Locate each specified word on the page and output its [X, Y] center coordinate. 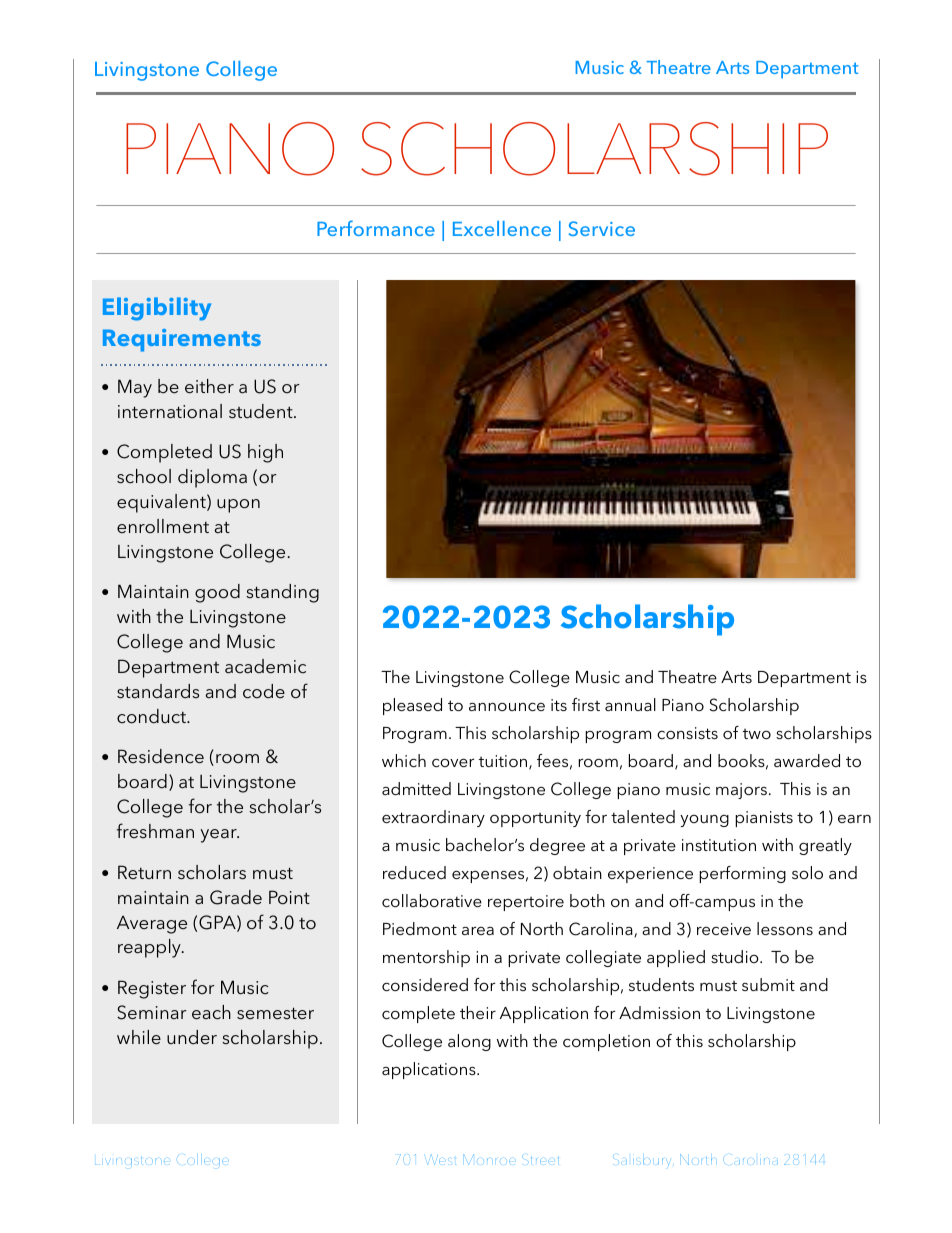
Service [601, 228]
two [757, 734]
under [192, 1037]
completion [606, 1042]
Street [543, 1158]
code [264, 691]
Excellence [502, 228]
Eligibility [157, 309]
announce [507, 706]
